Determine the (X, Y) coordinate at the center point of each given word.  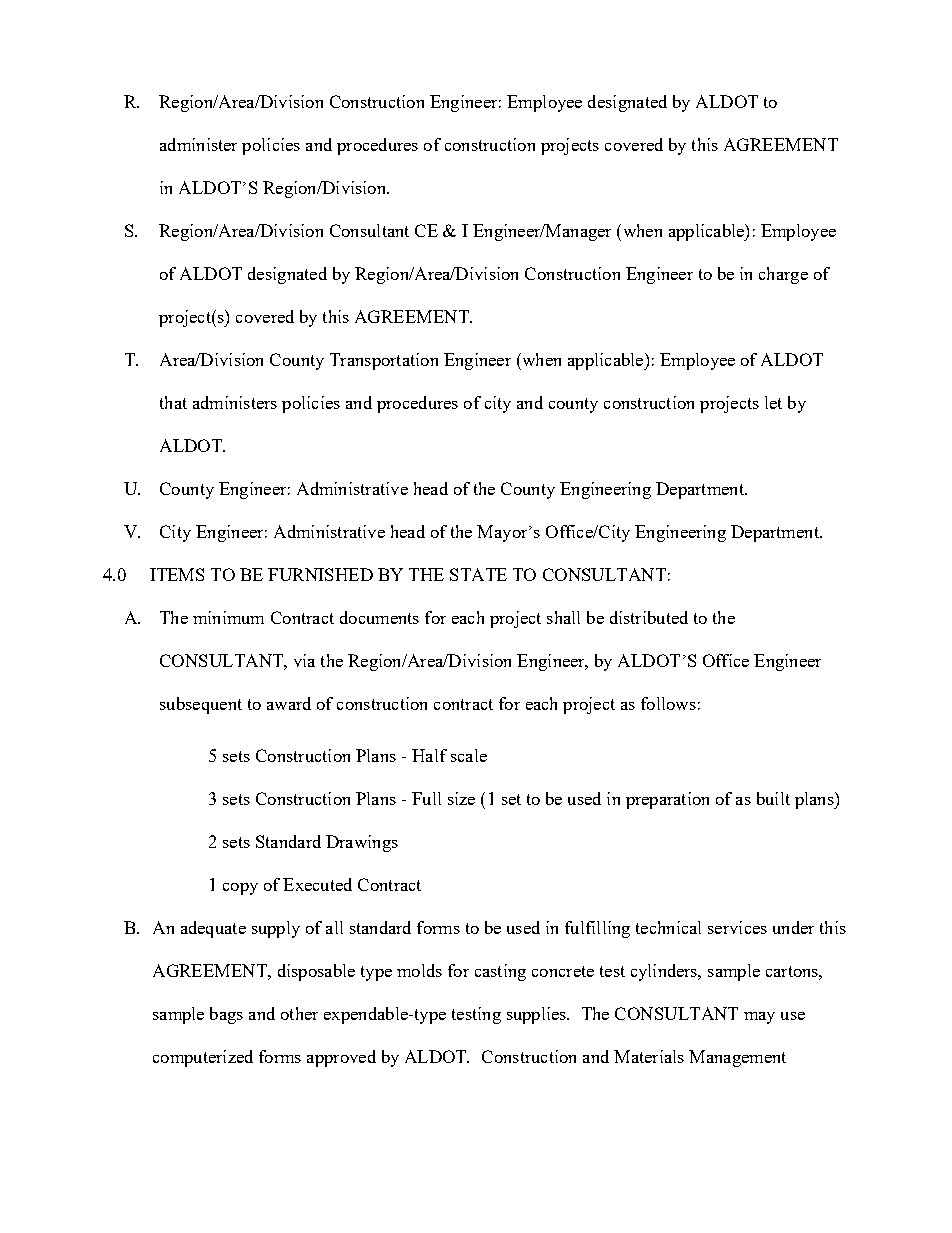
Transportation (384, 361)
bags (226, 1015)
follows (668, 703)
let (773, 402)
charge (783, 275)
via (304, 660)
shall (563, 617)
